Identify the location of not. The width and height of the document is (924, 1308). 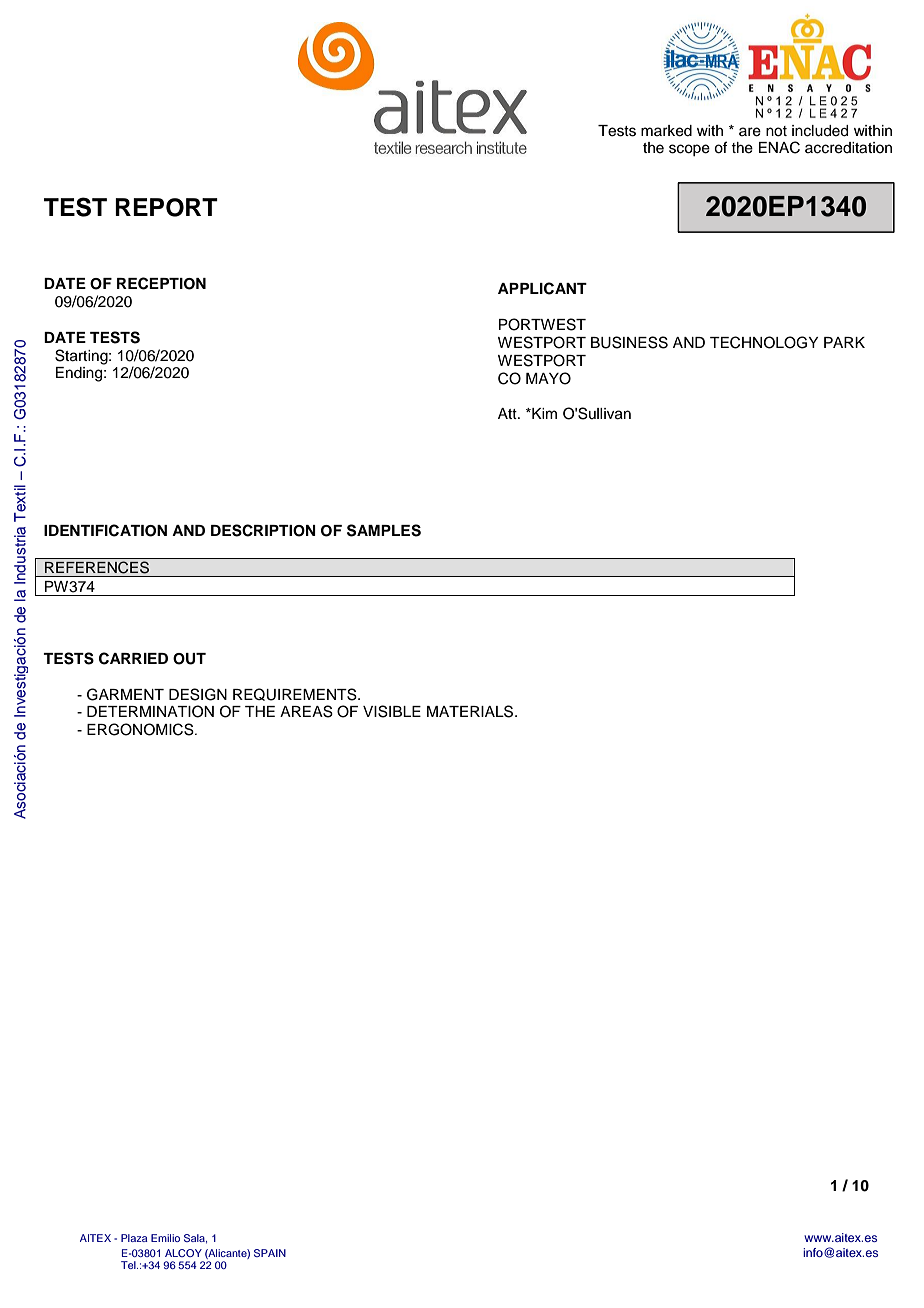
(776, 131).
